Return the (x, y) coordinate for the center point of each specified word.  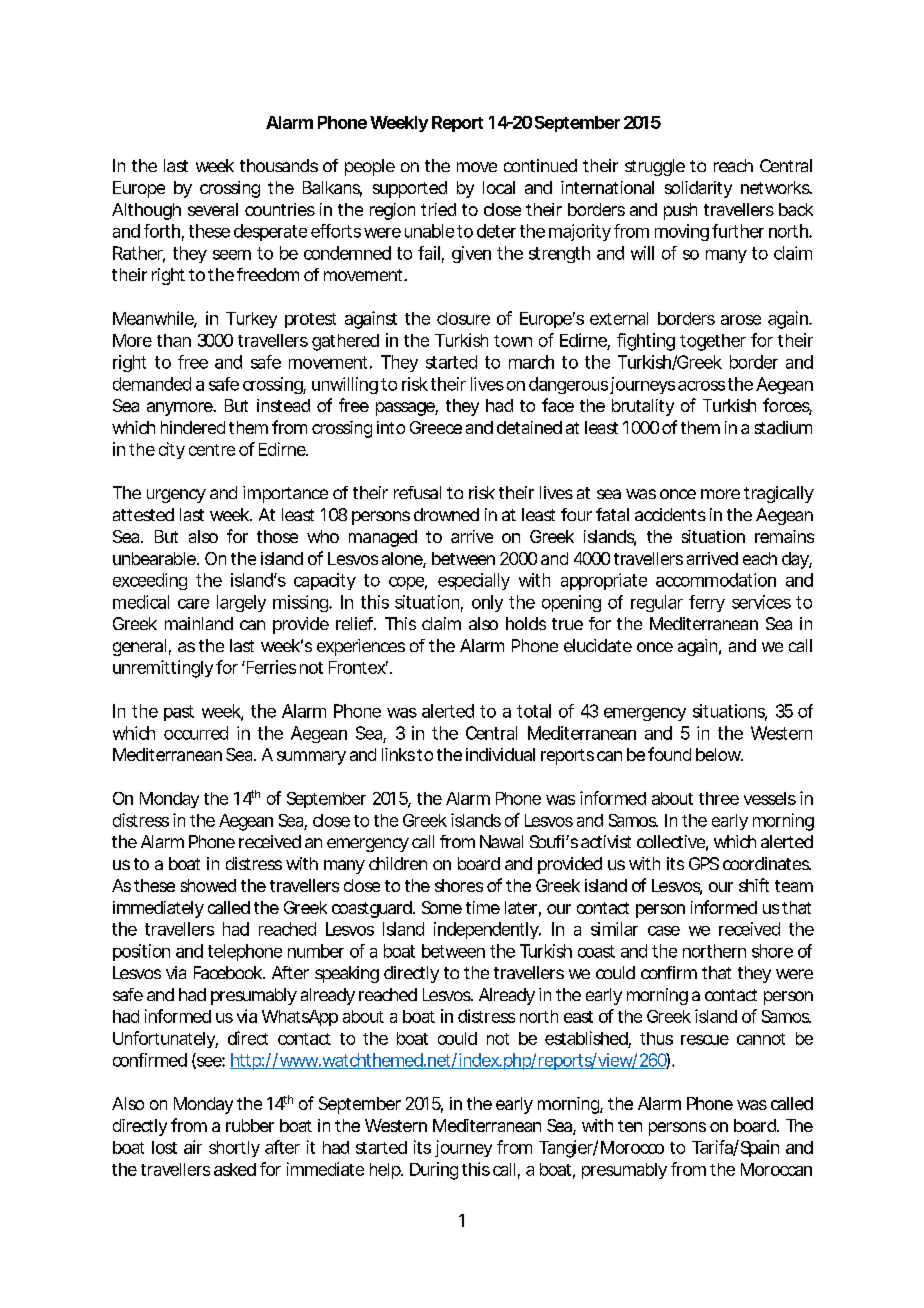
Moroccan (776, 1169)
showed (208, 885)
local (499, 187)
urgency (176, 496)
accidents (670, 514)
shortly (234, 1149)
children (398, 863)
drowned (446, 514)
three (719, 798)
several (213, 209)
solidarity (698, 189)
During (434, 1171)
